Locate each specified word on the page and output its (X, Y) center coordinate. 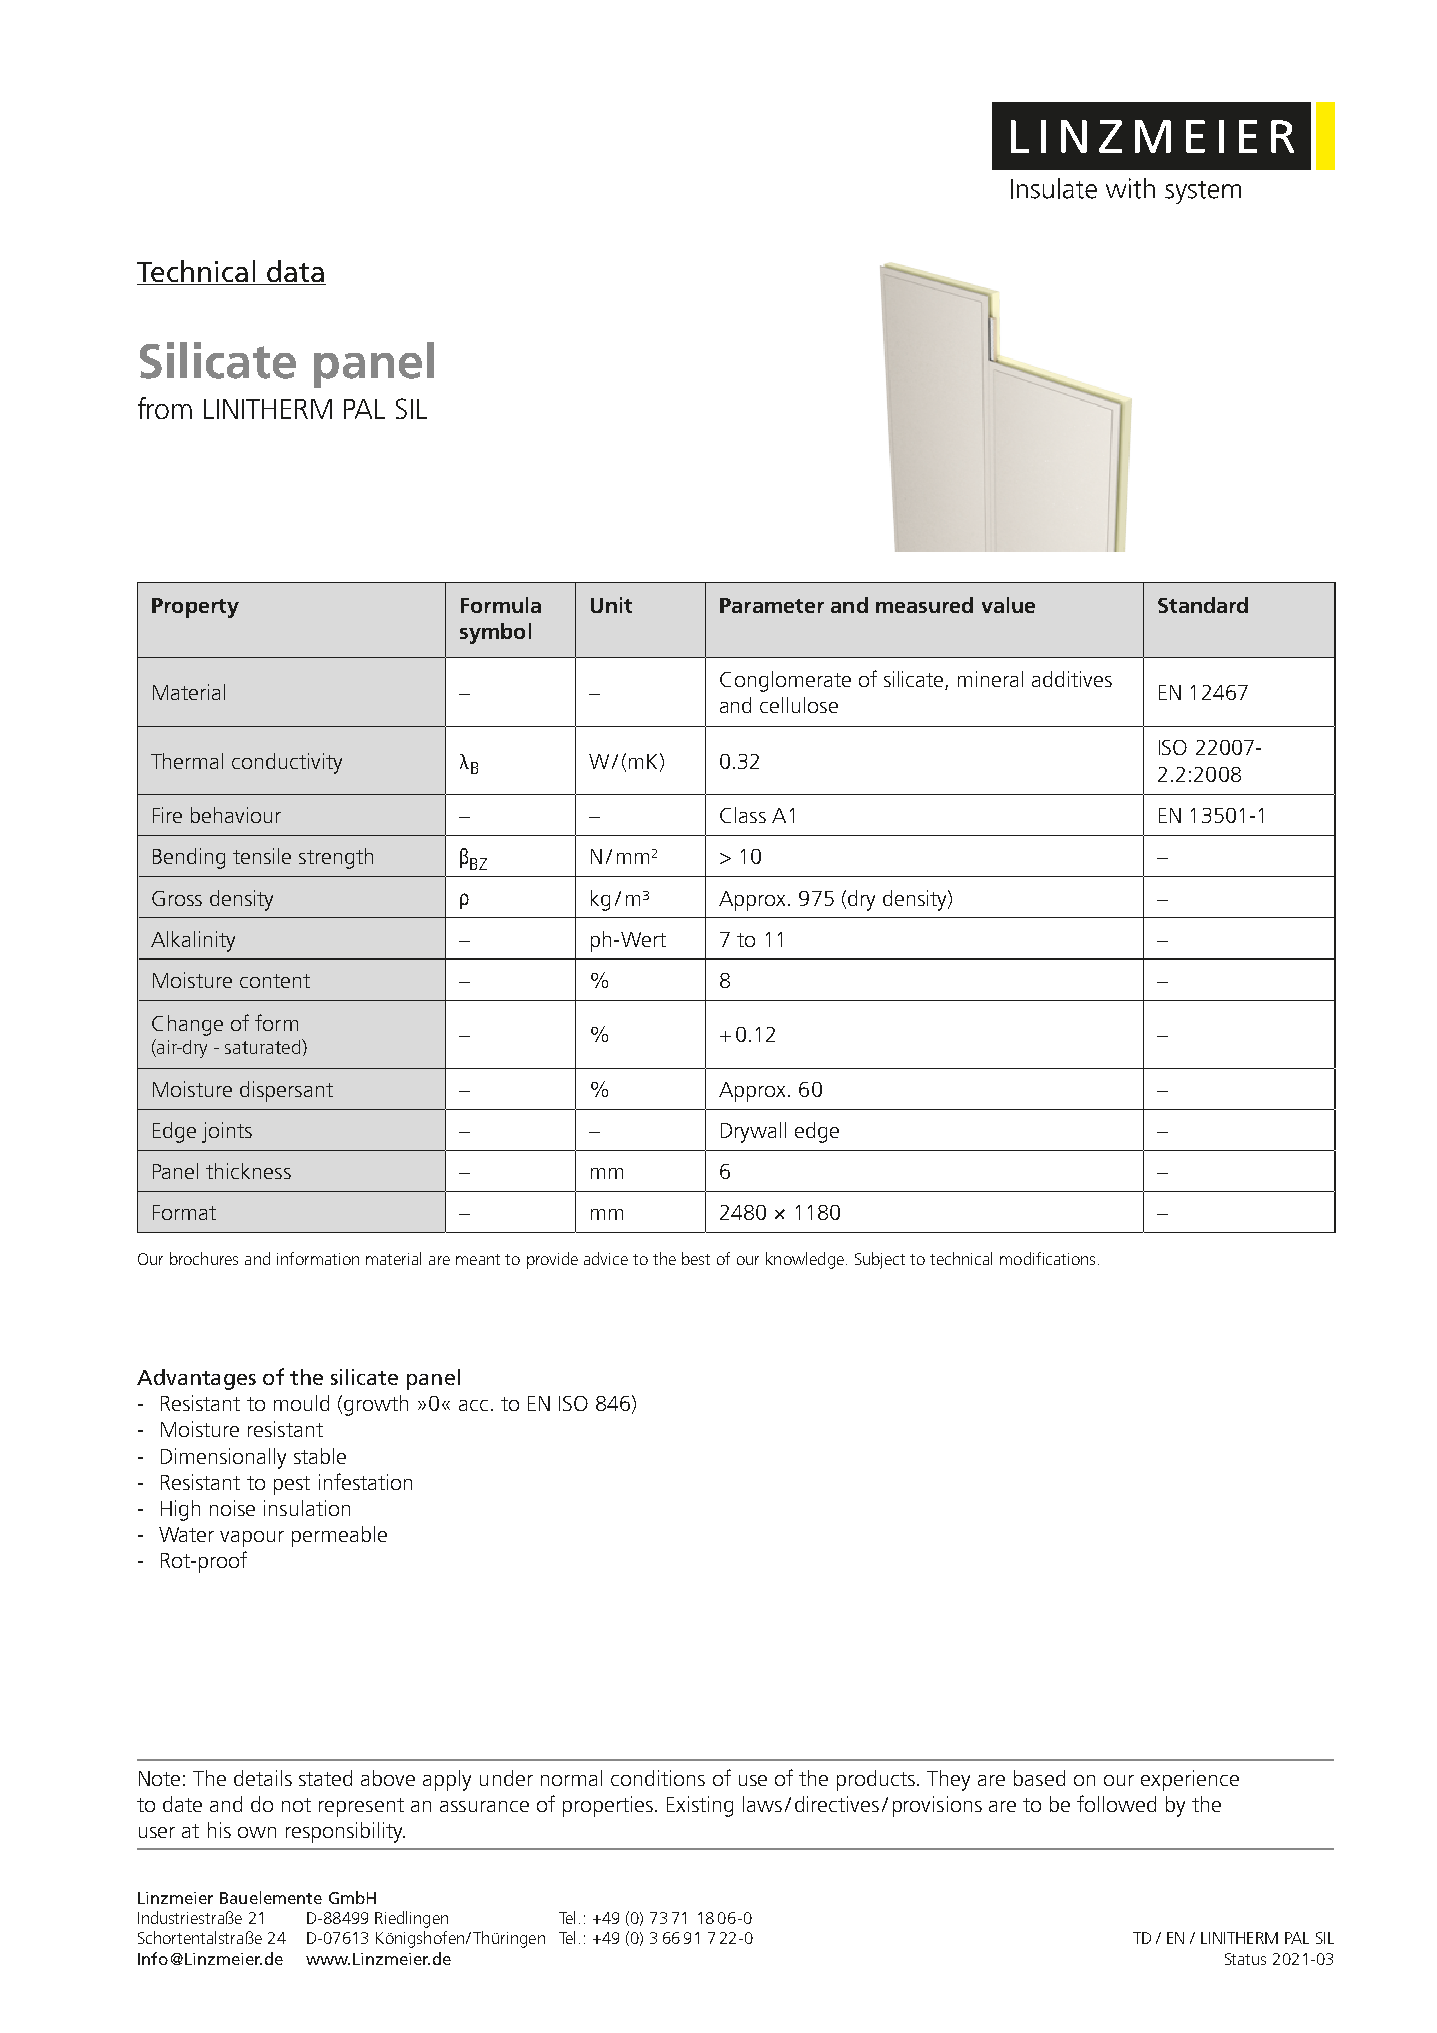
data (295, 272)
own (257, 1832)
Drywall (753, 1132)
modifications (1047, 1258)
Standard (1203, 605)
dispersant (286, 1091)
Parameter (772, 605)
